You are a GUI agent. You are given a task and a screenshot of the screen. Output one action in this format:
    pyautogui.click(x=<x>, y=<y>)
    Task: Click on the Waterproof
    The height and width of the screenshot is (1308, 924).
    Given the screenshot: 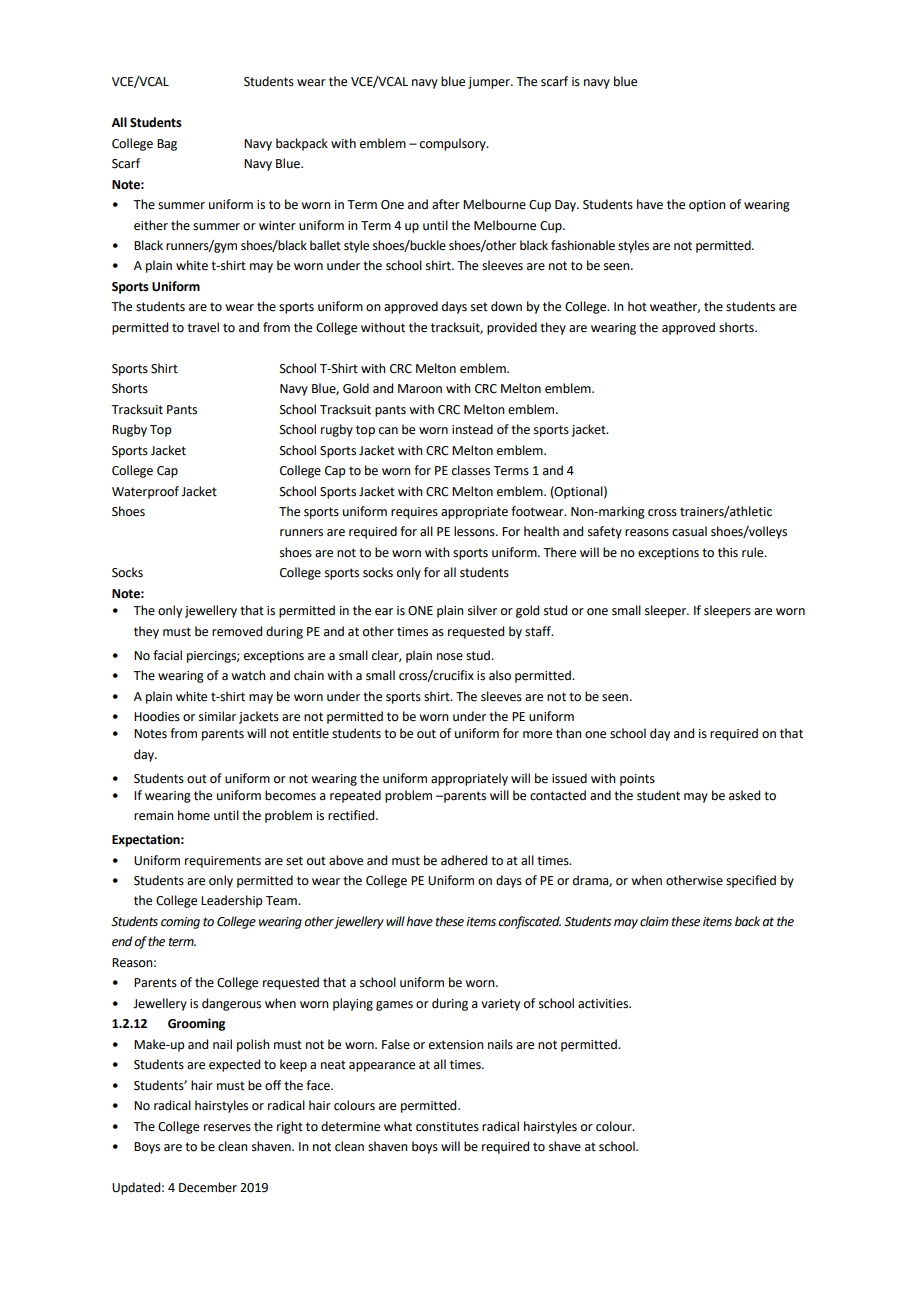 What is the action you would take?
    pyautogui.click(x=145, y=492)
